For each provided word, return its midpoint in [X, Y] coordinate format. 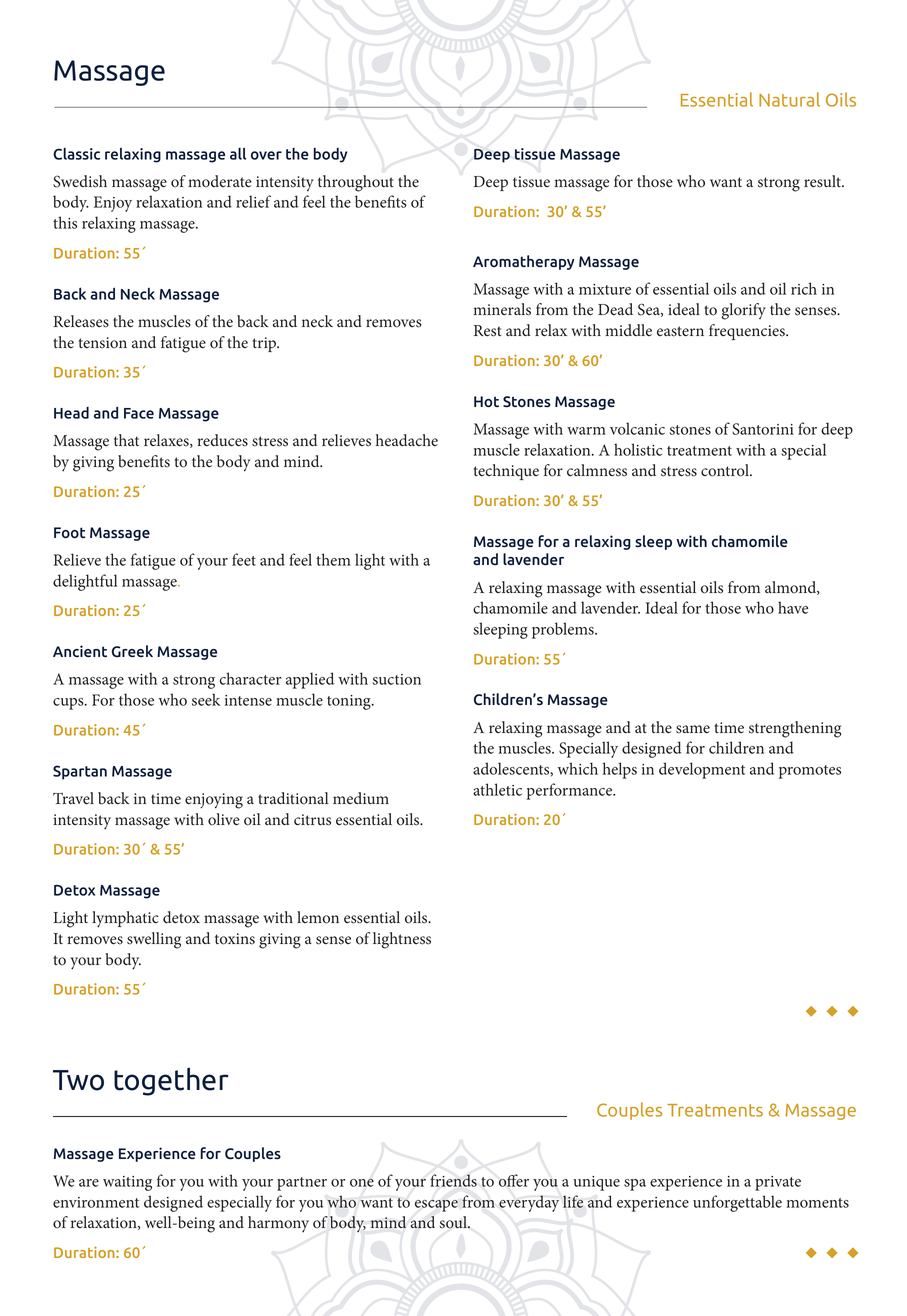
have [793, 607]
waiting [127, 1183]
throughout [356, 183]
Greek [132, 651]
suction [397, 679]
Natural [789, 99]
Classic [76, 154]
